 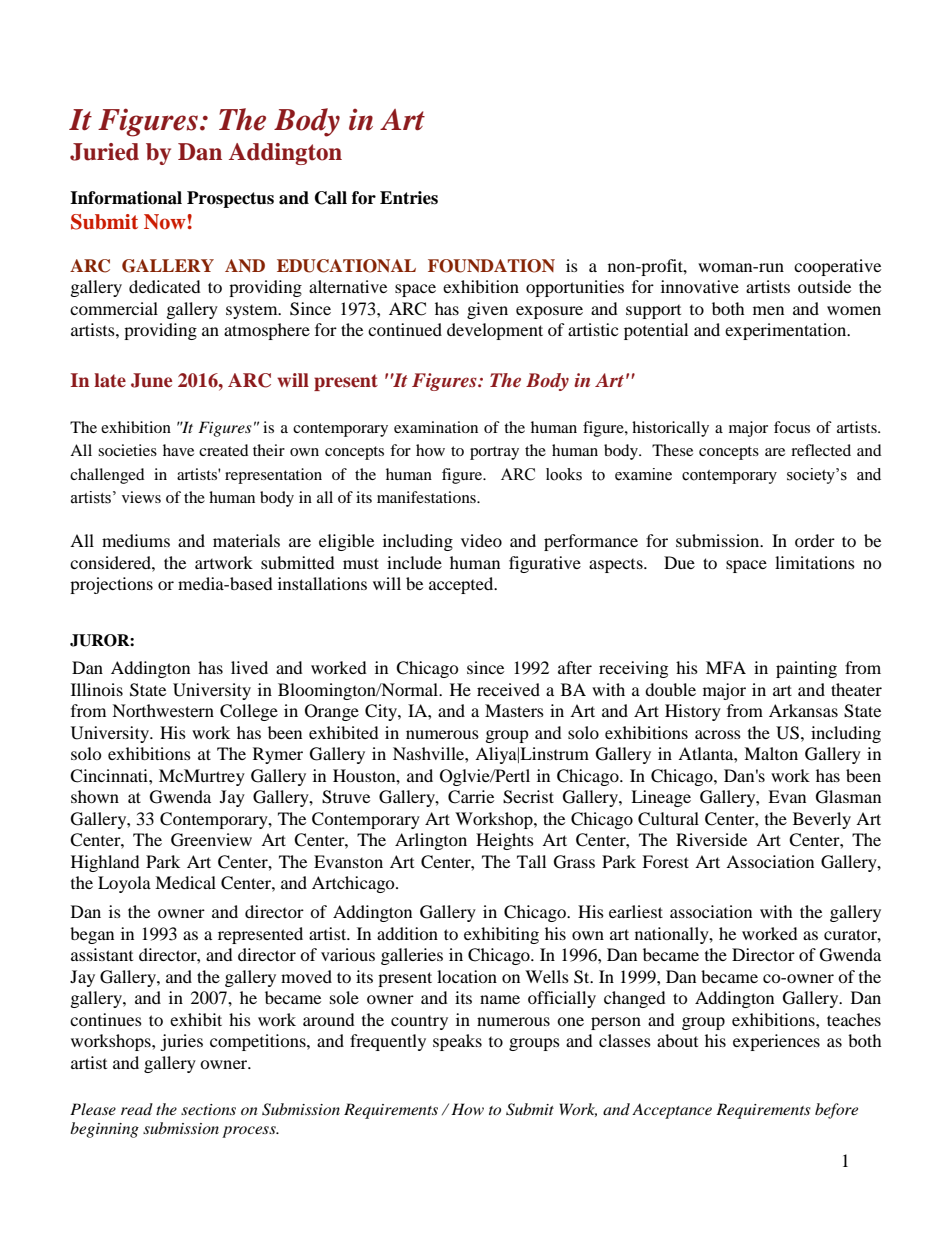 What do you see at coordinates (471, 797) in the screenshot?
I see `Carrie` at bounding box center [471, 797].
